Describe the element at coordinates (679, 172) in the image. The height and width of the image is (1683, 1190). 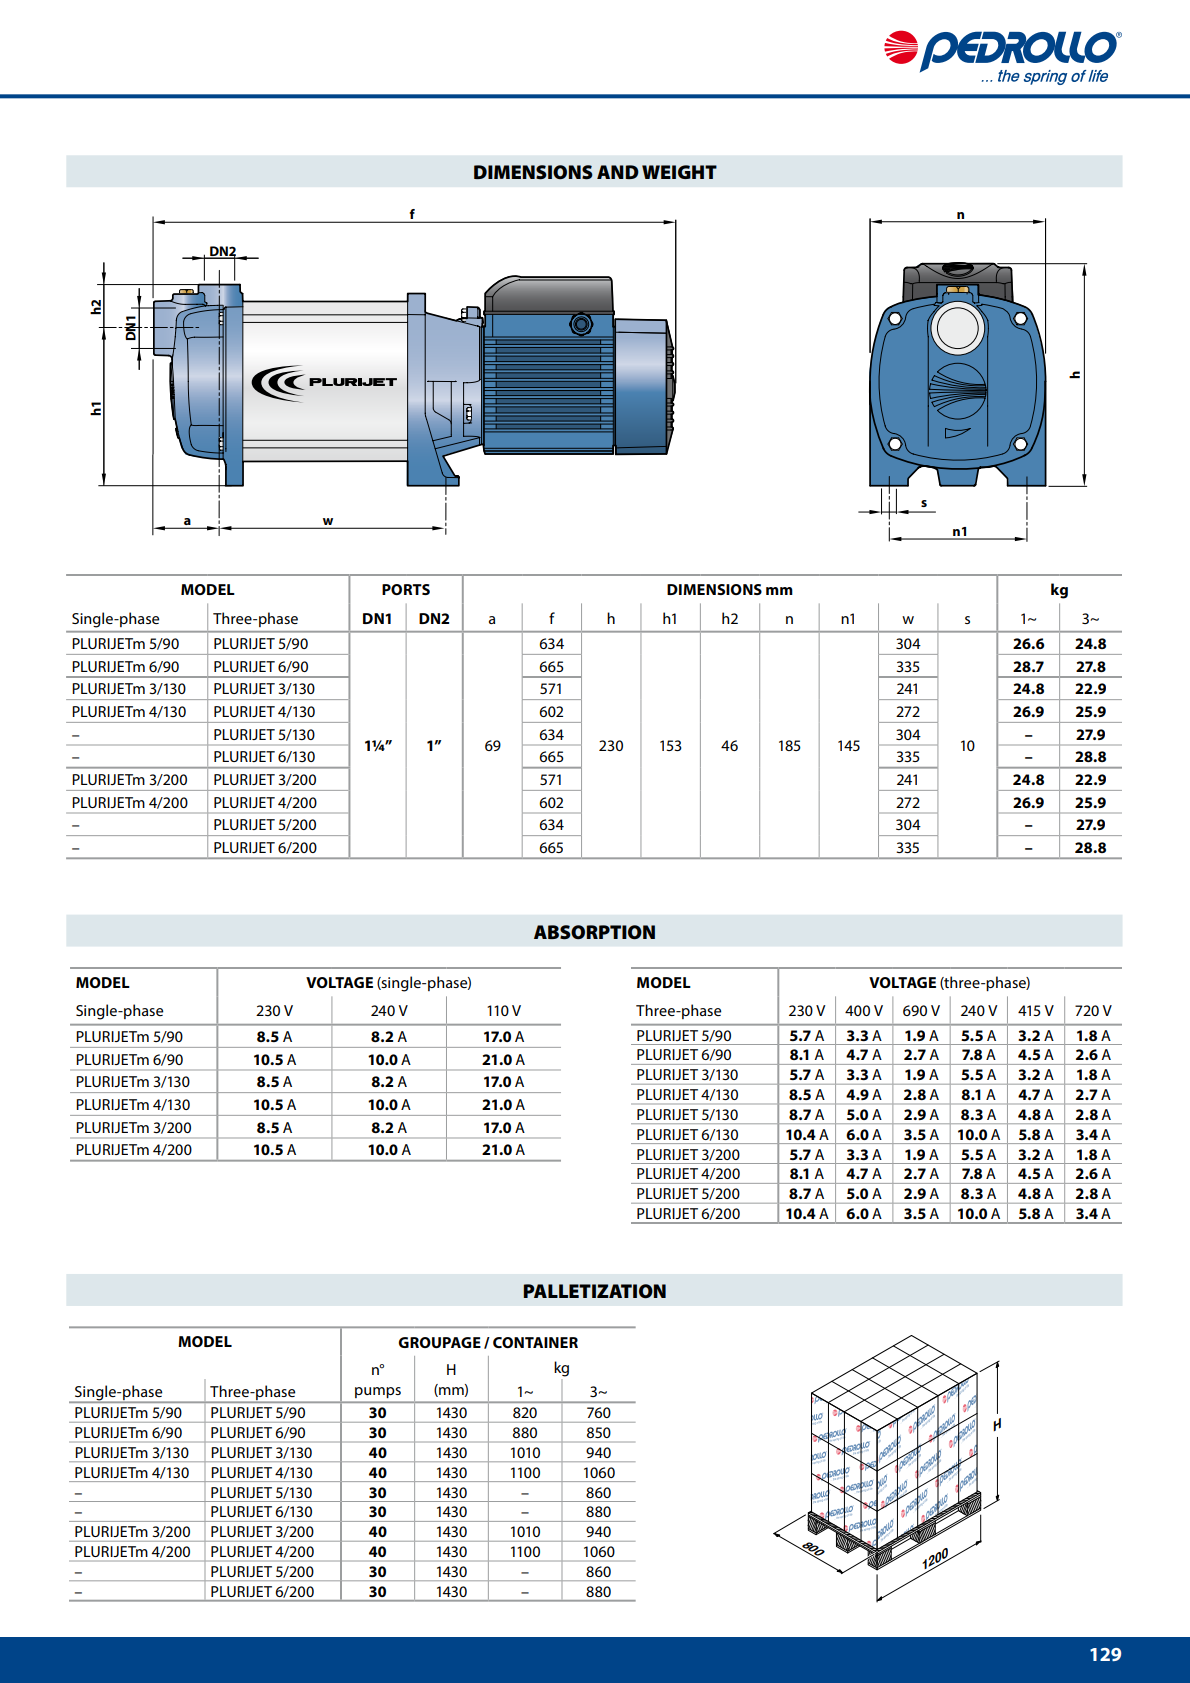
I see `WEIGHT` at that location.
